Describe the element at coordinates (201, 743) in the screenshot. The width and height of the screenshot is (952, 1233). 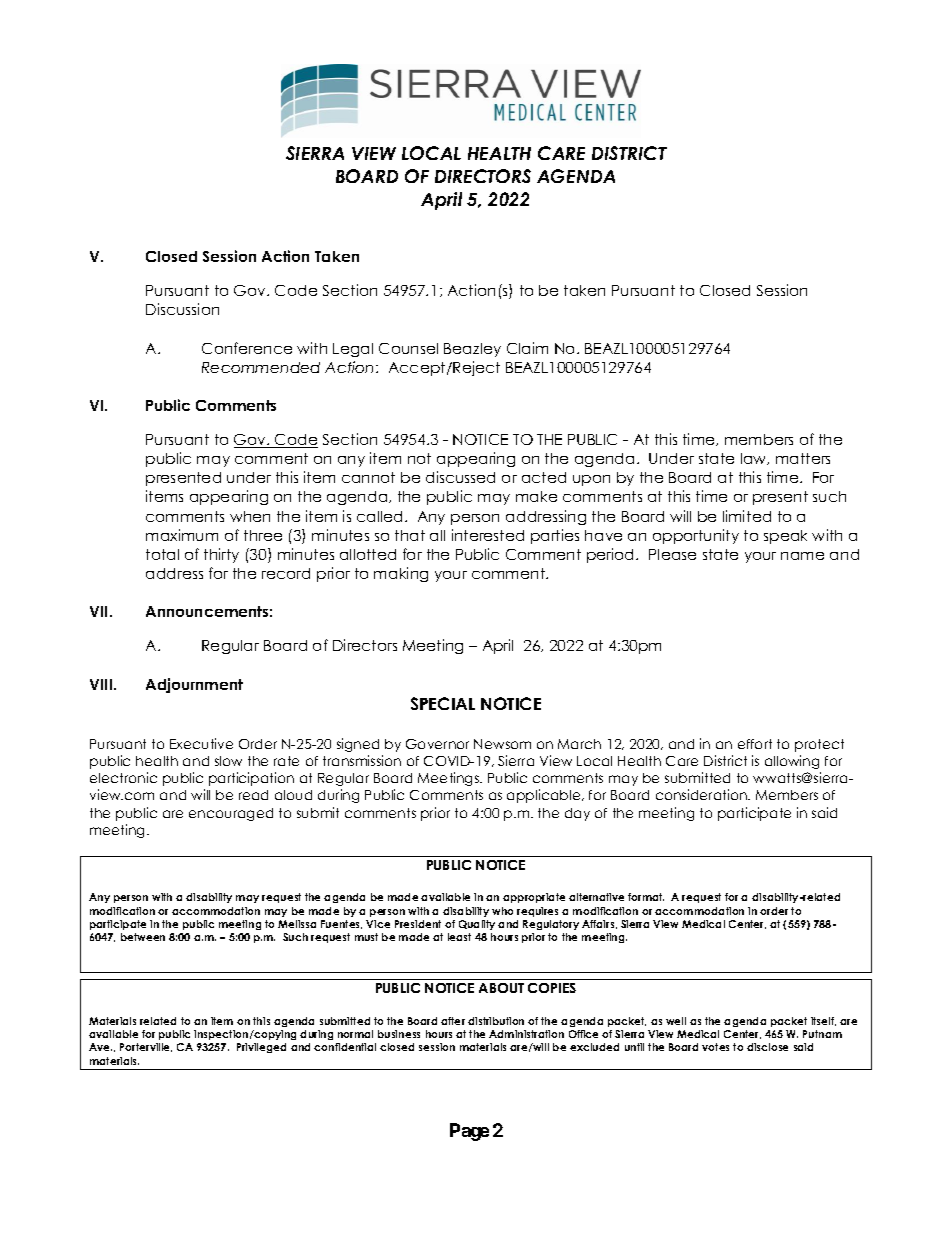
I see `Executive` at that location.
